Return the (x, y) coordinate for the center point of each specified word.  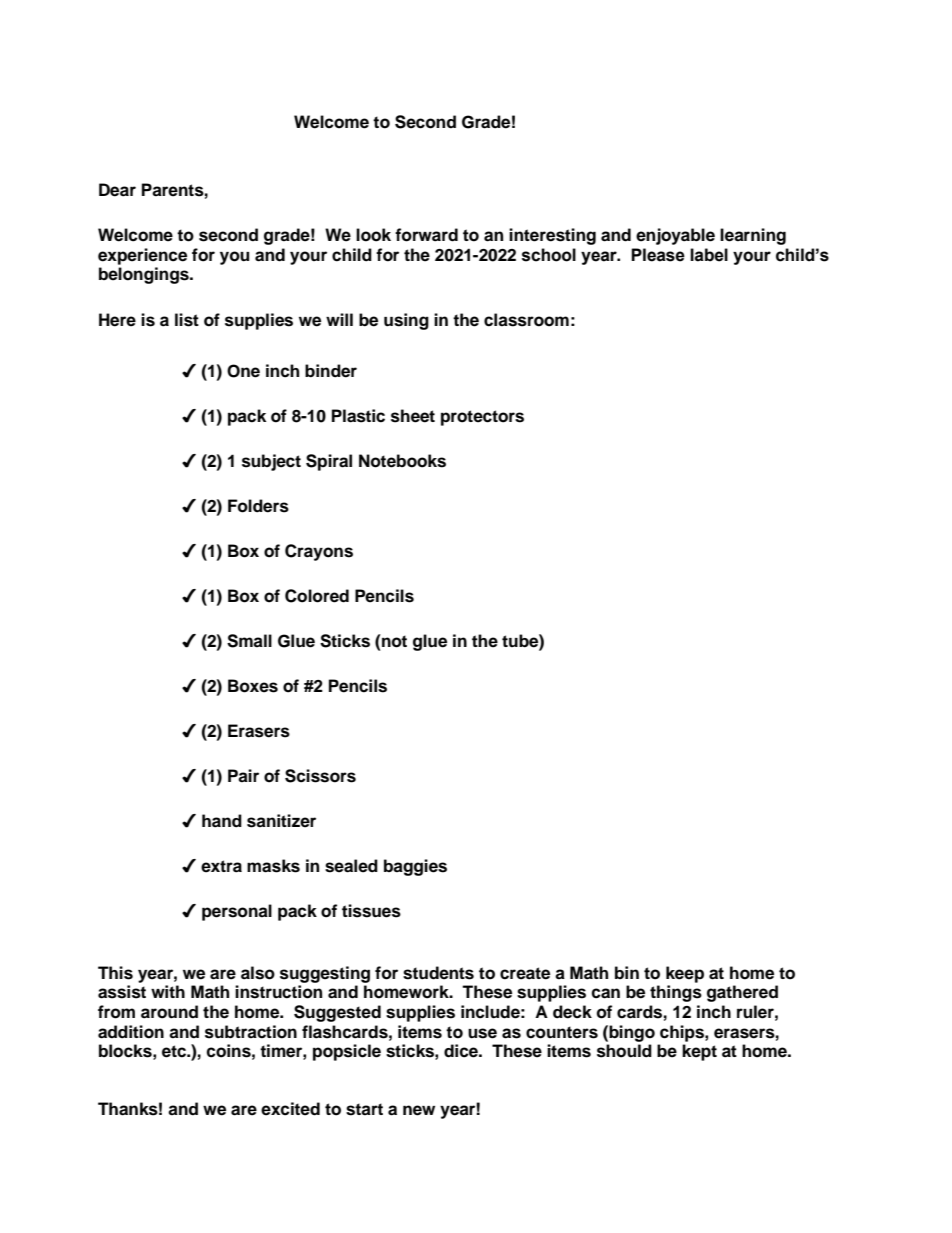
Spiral (329, 462)
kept (699, 1052)
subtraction (251, 1032)
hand (222, 821)
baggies (415, 867)
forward (426, 235)
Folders (258, 506)
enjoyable (675, 236)
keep (685, 974)
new (419, 1110)
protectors (482, 418)
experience (142, 256)
